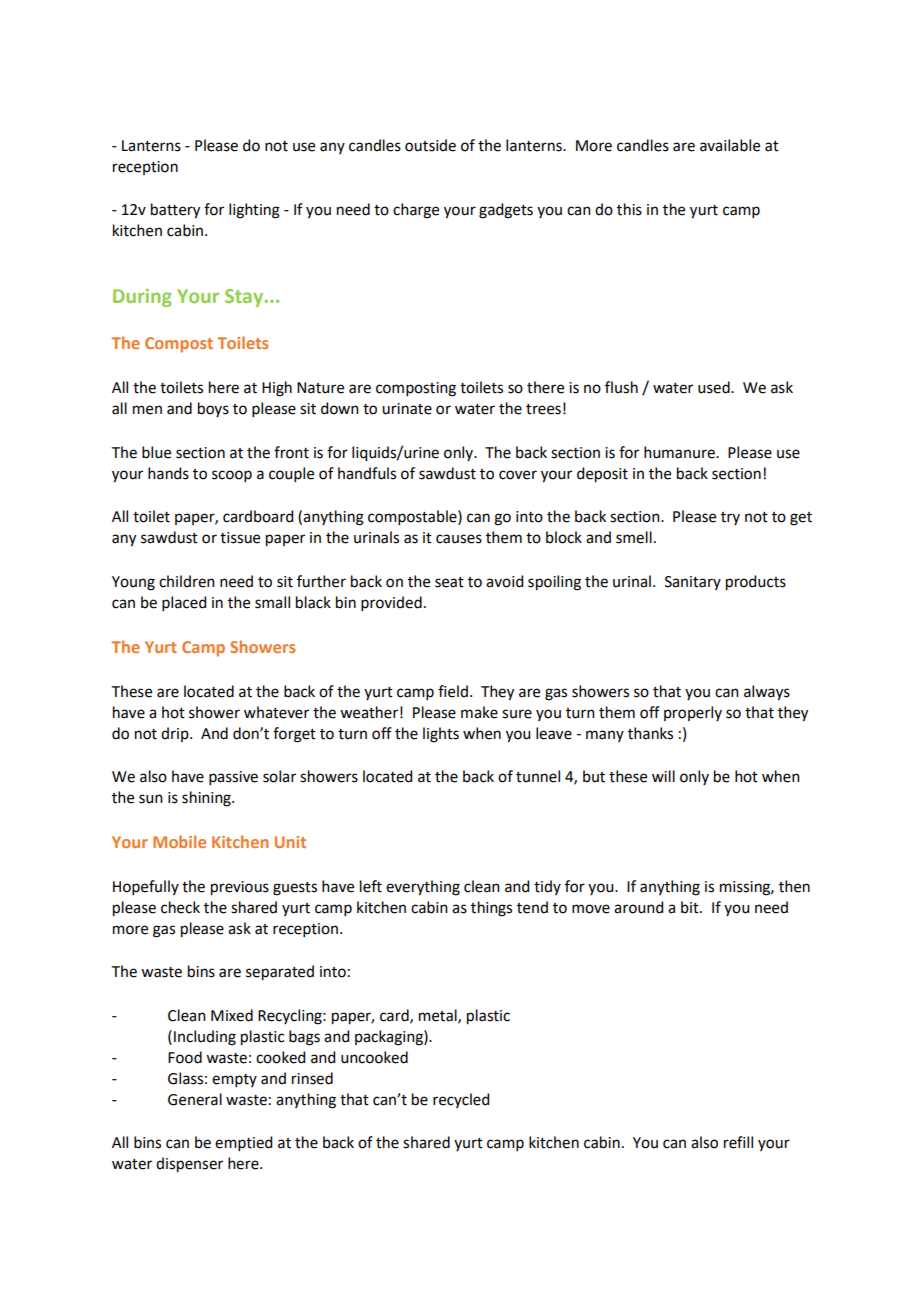 This image has height=1308, width=924. What do you see at coordinates (175, 211) in the image?
I see `battery` at bounding box center [175, 211].
